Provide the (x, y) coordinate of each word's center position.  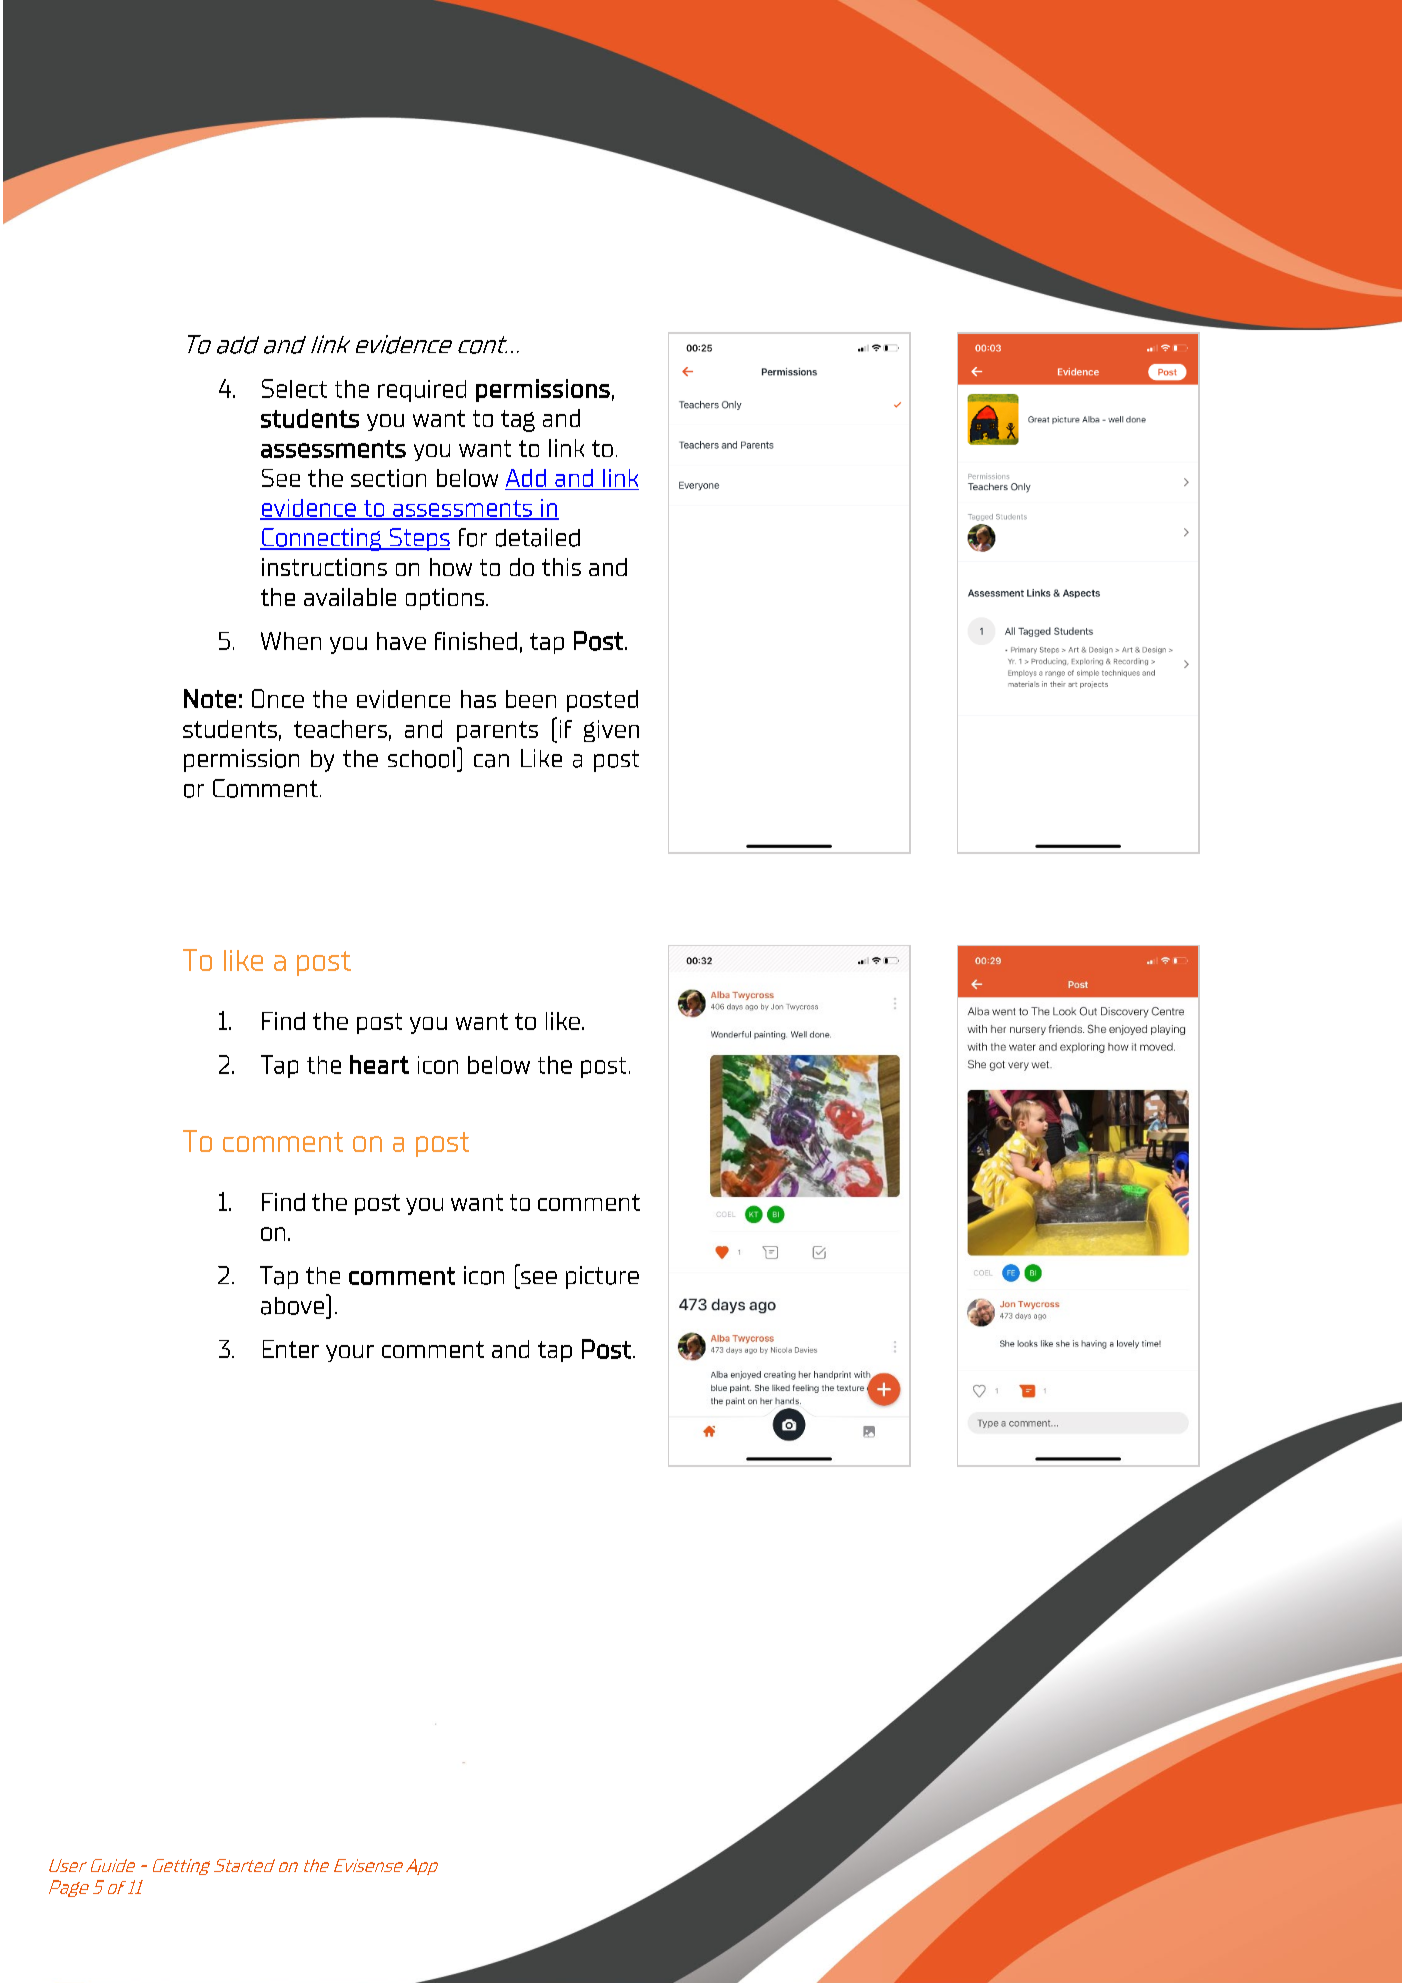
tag (518, 421)
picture (602, 1277)
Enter (291, 1349)
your (350, 1353)
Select (294, 388)
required (422, 391)
